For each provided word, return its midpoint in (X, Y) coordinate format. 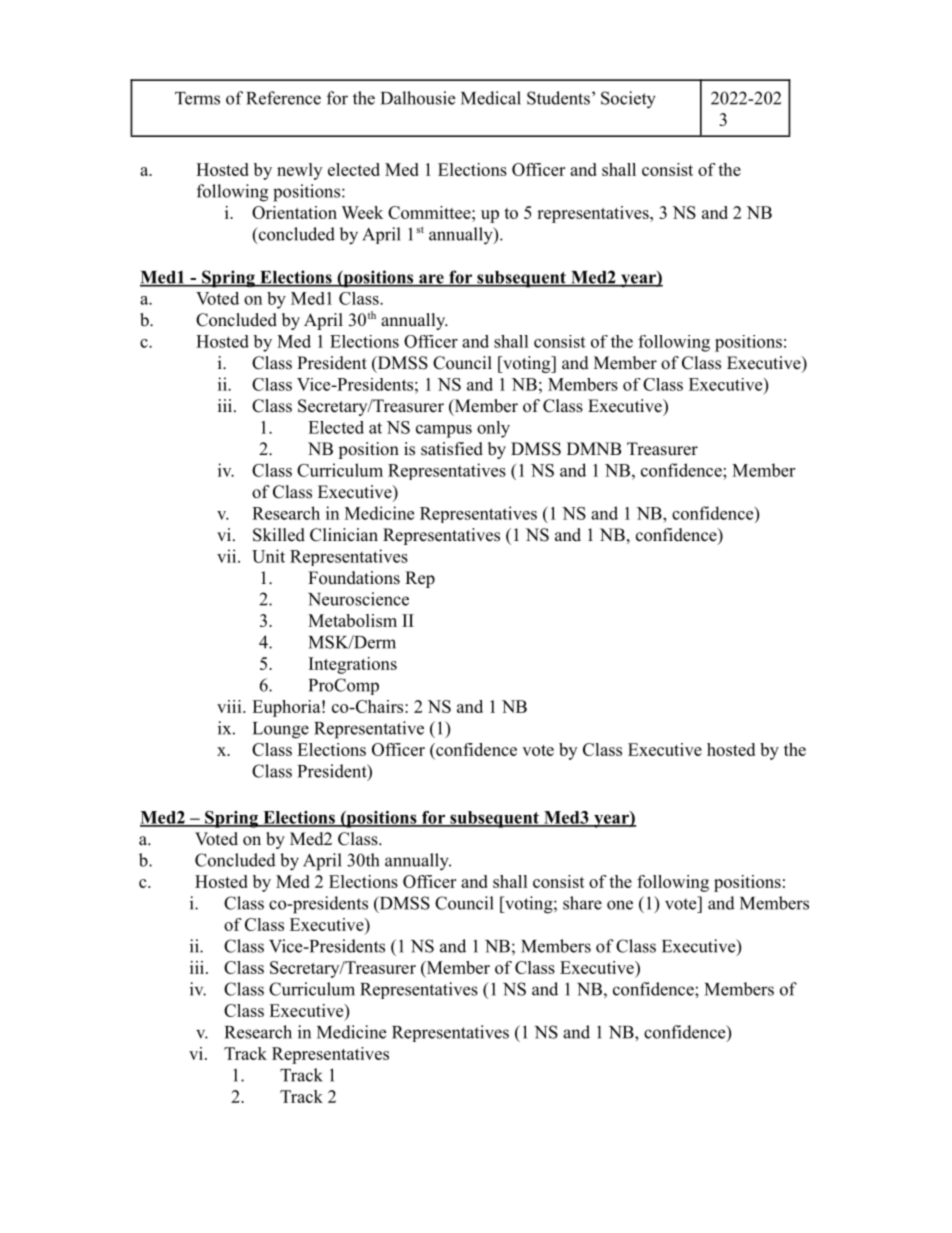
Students (558, 98)
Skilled (279, 535)
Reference (283, 98)
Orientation (294, 212)
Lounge (281, 730)
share (582, 903)
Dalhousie (418, 98)
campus (444, 431)
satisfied (452, 449)
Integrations (353, 665)
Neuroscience (358, 599)
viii (230, 706)
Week (362, 212)
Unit (268, 556)
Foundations (354, 578)
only (493, 429)
